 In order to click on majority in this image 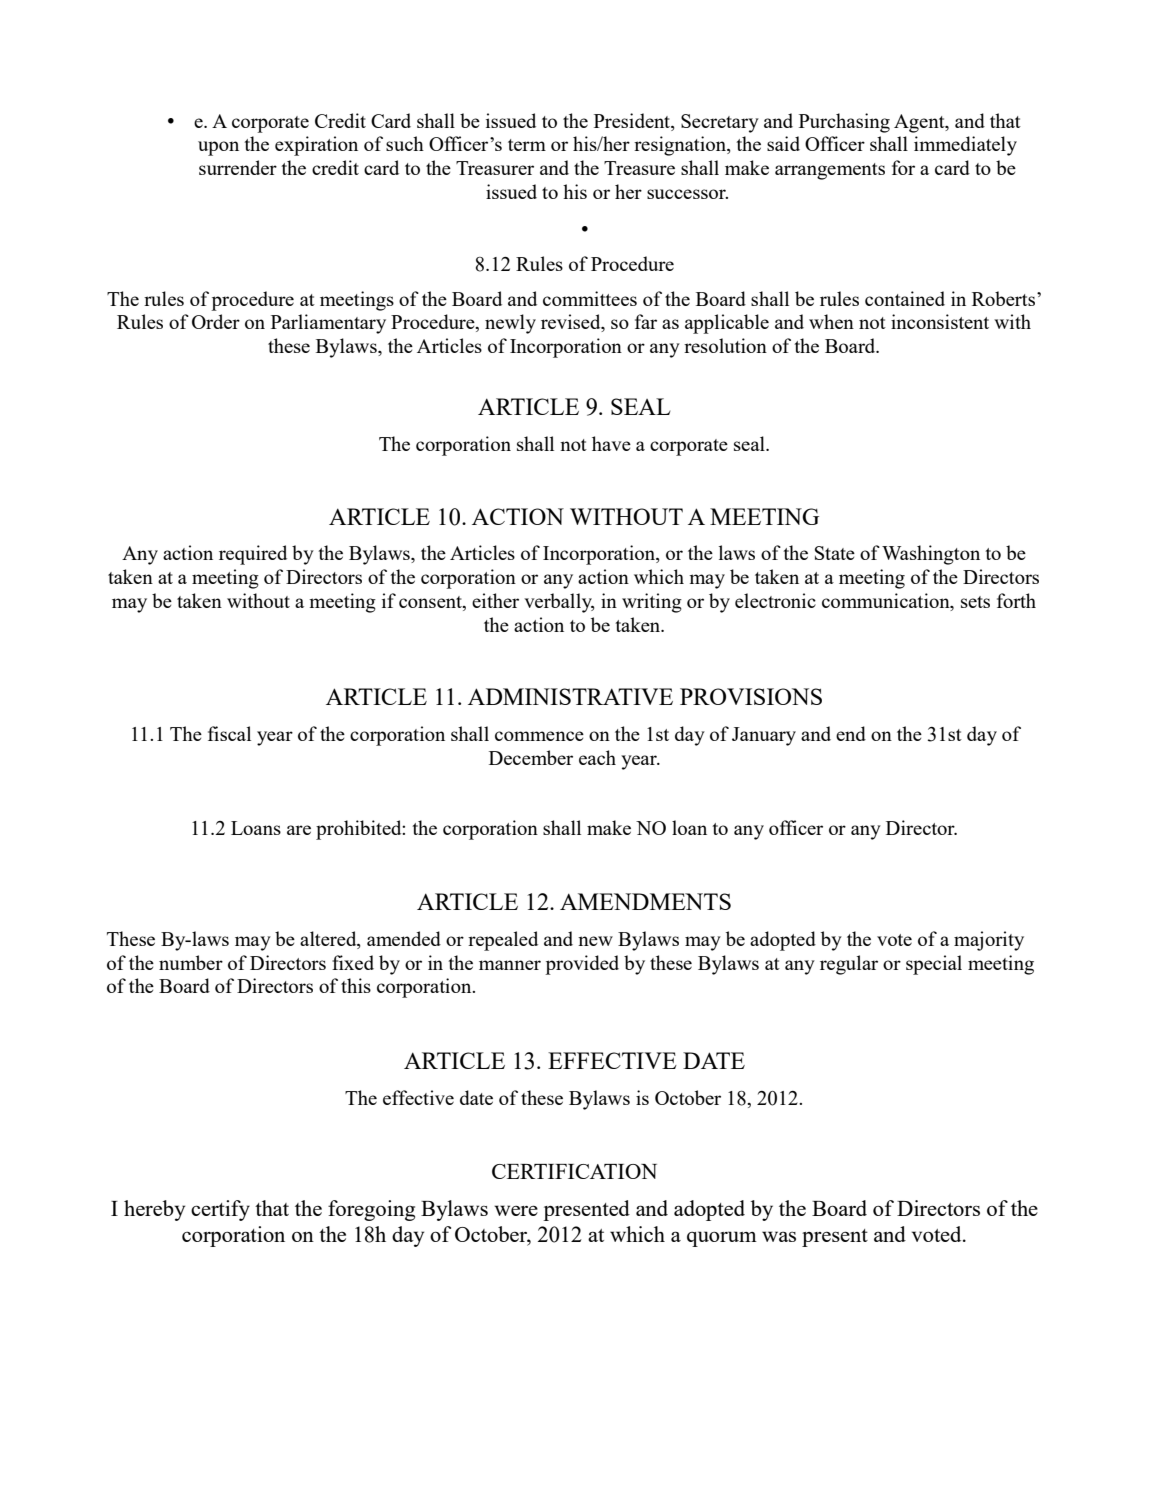, I will do `click(989, 941)`.
